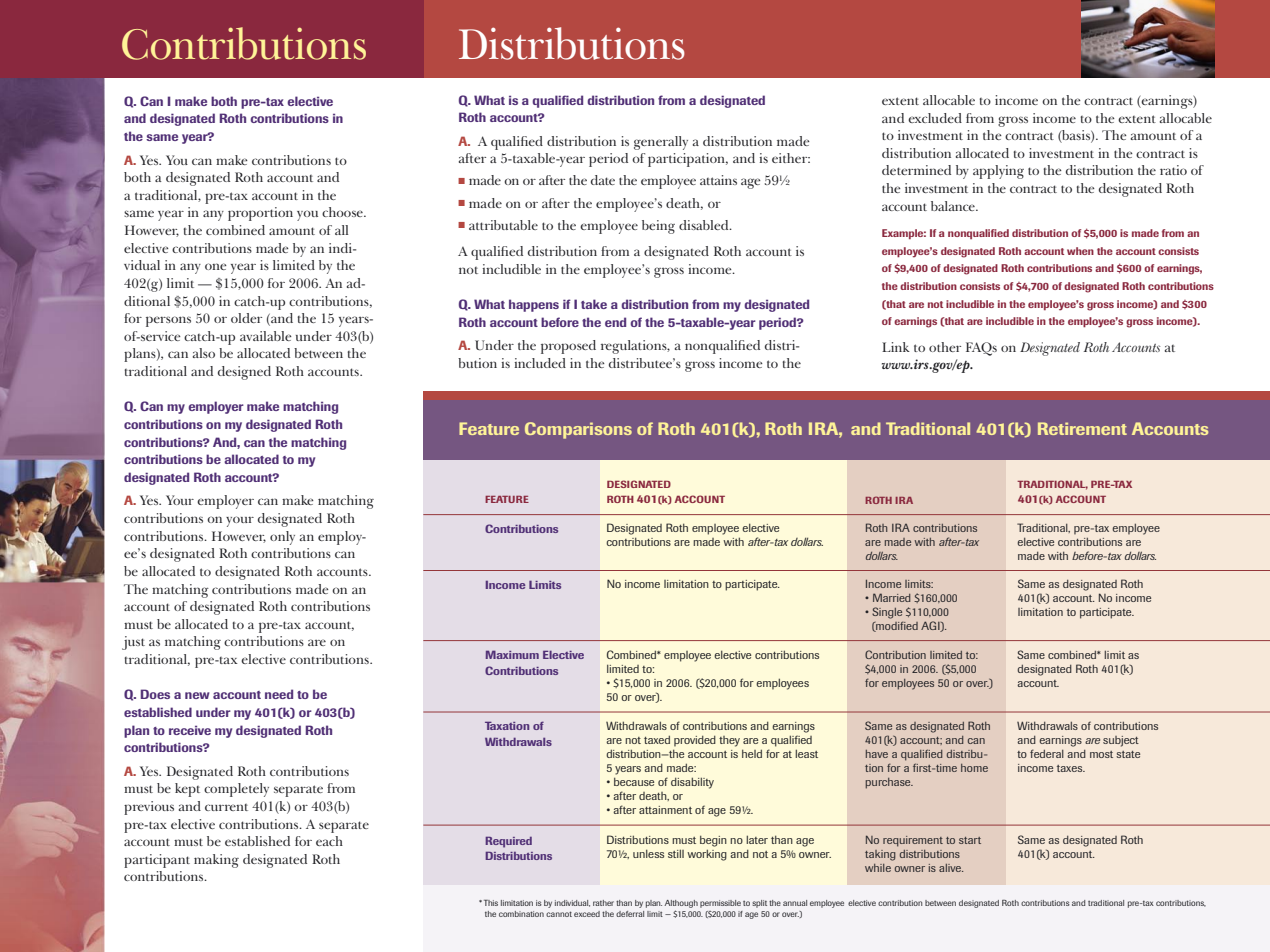 This screenshot has width=1270, height=952. Describe the element at coordinates (681, 904) in the screenshot. I see `Although` at that location.
